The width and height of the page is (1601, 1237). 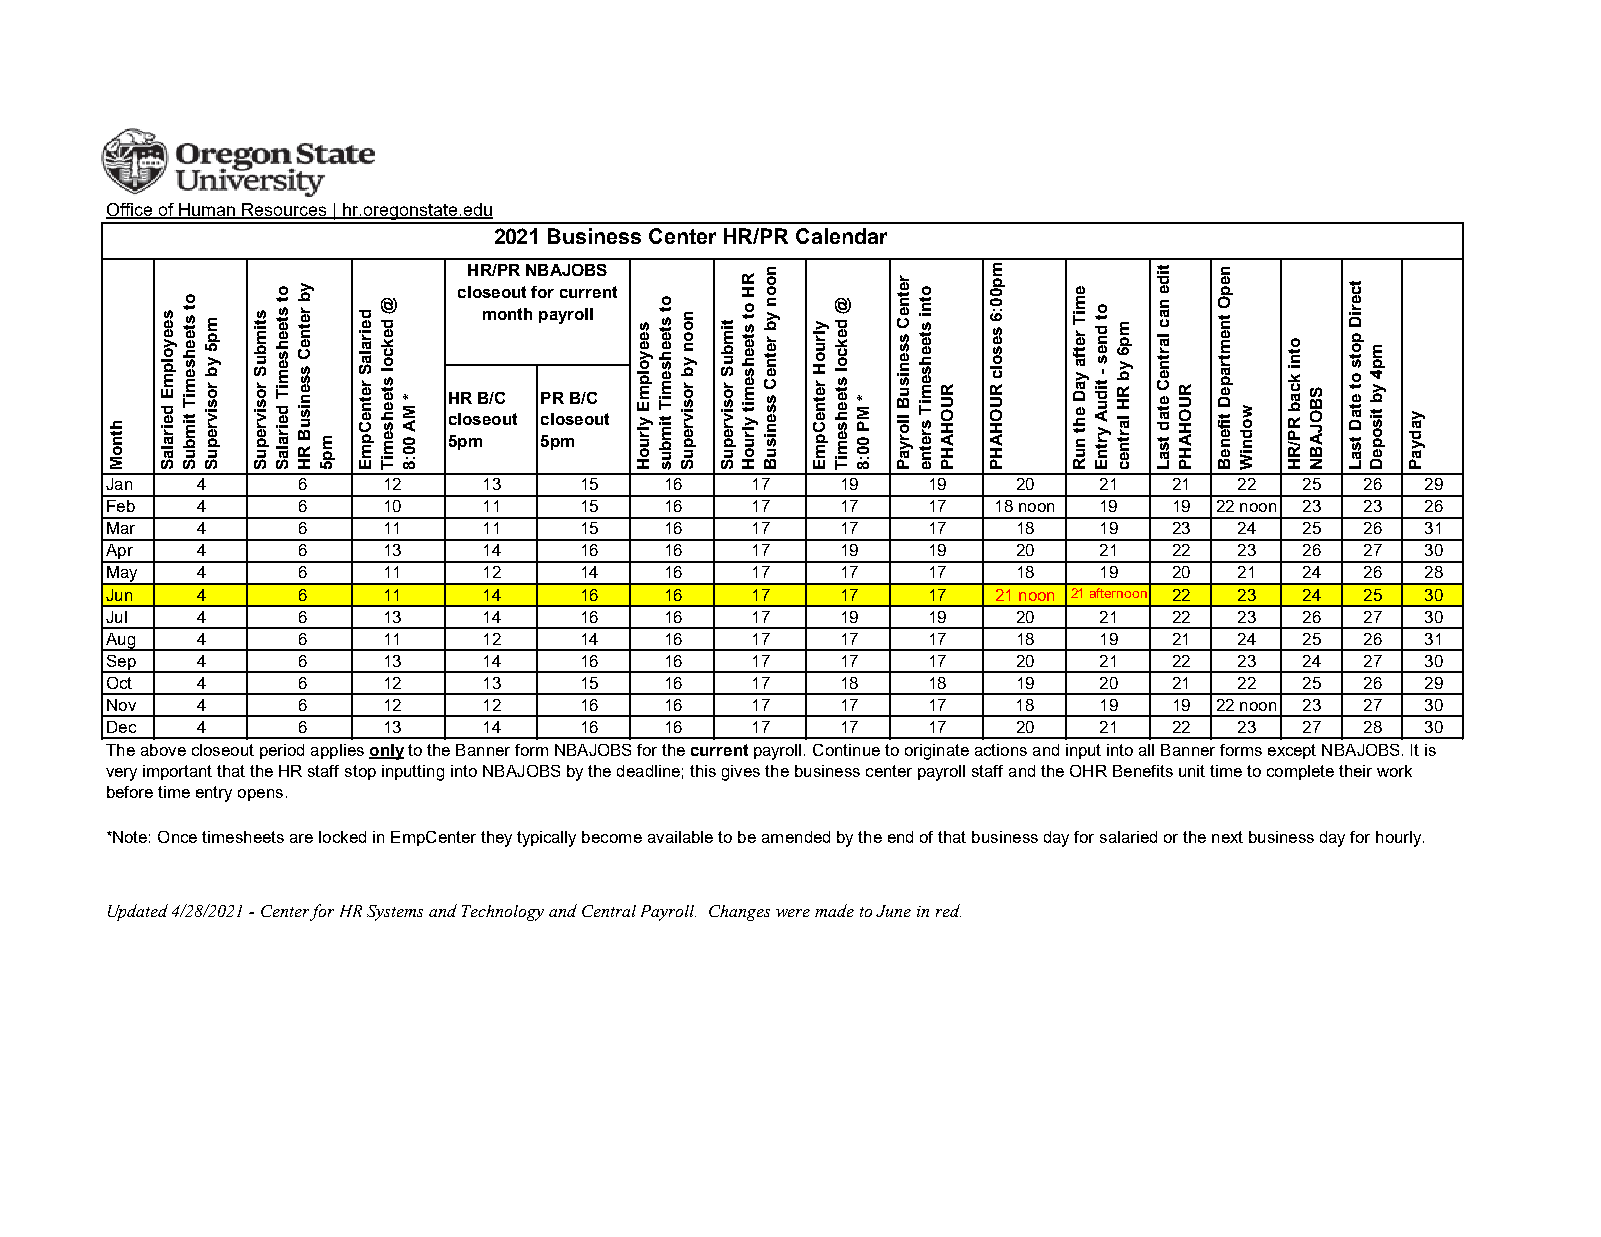 What do you see at coordinates (739, 913) in the page?
I see `Changes` at bounding box center [739, 913].
